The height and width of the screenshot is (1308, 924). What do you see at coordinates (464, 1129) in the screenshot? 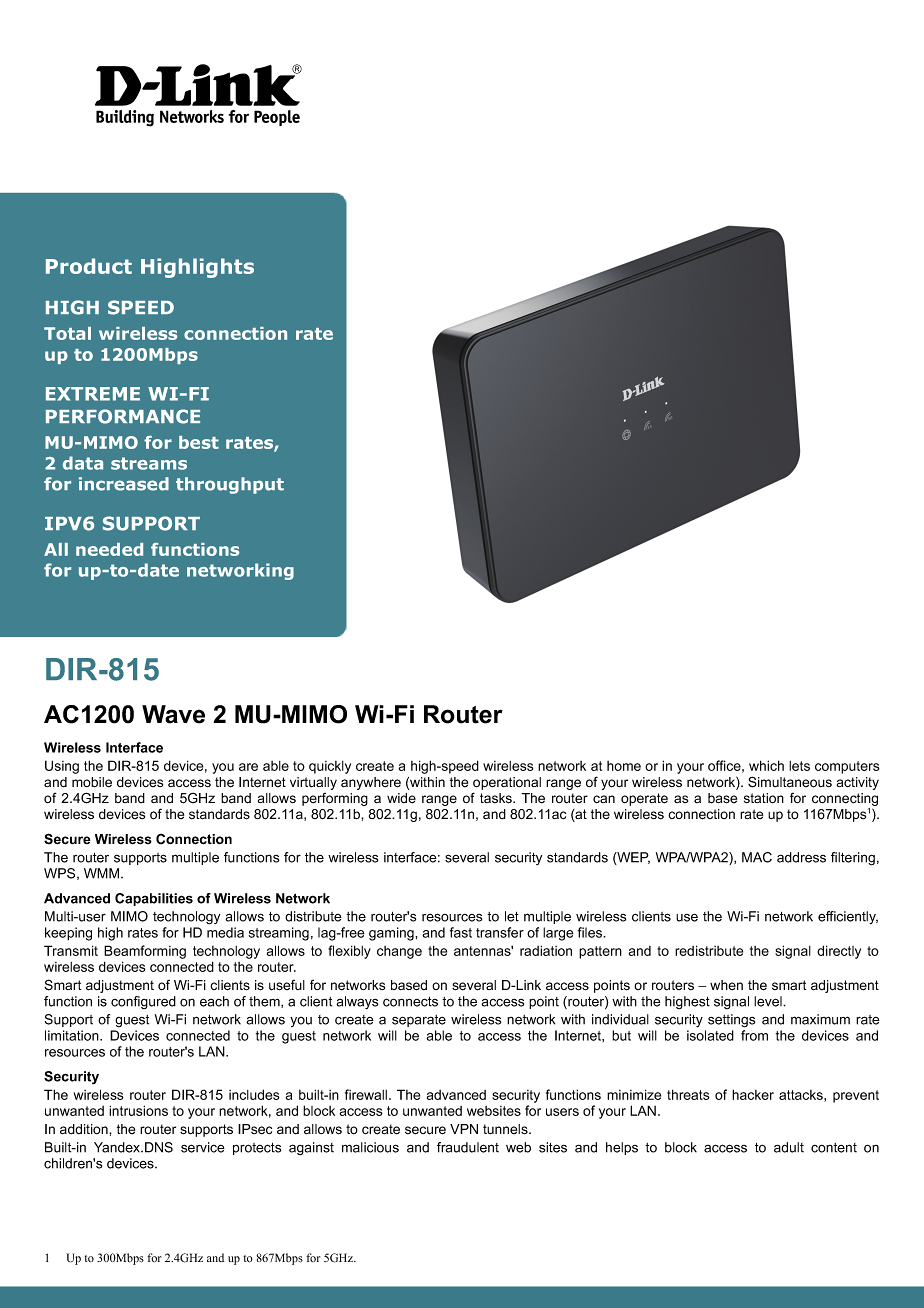
I see `VPN` at bounding box center [464, 1129].
